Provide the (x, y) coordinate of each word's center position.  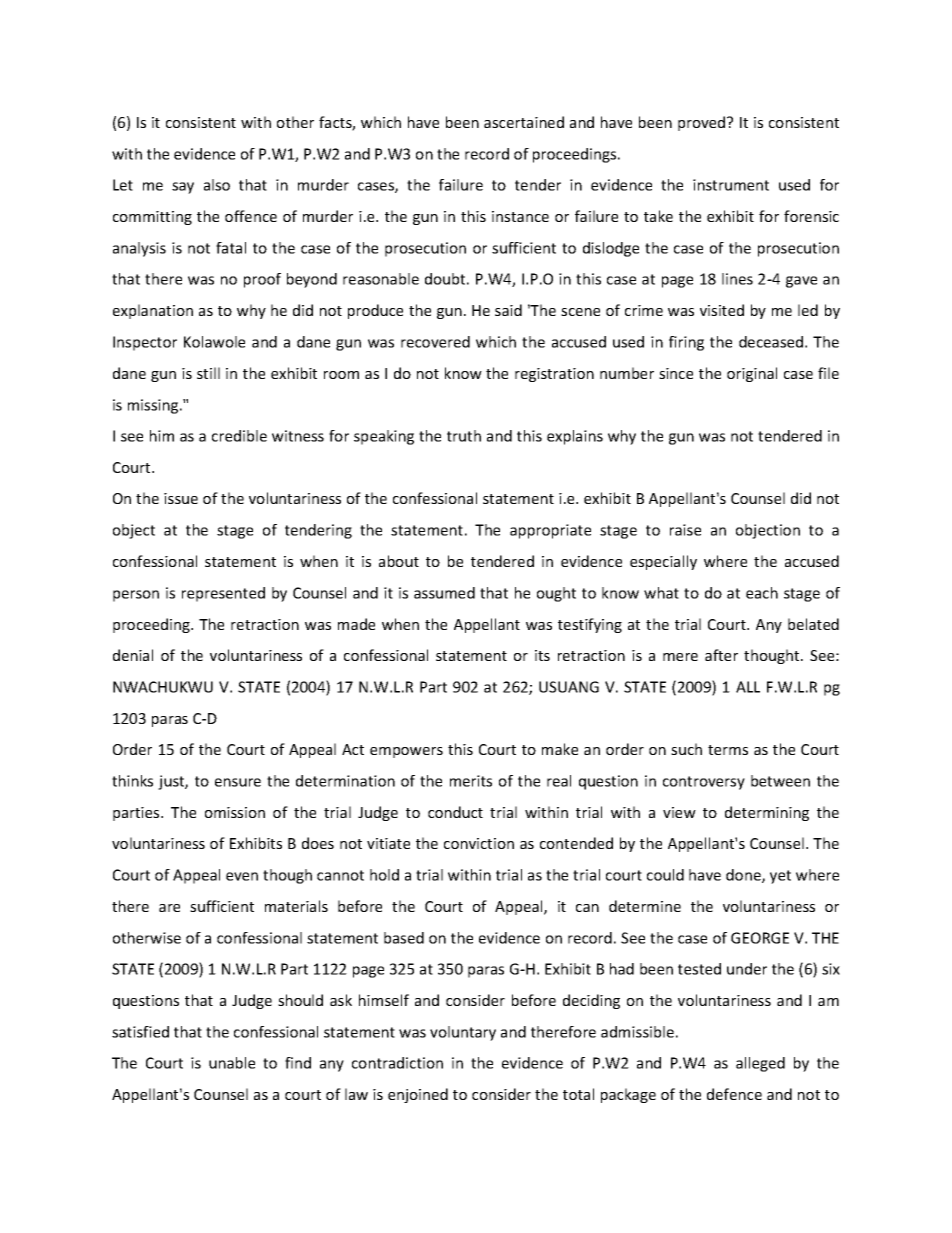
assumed (444, 593)
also (217, 185)
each (762, 593)
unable (232, 1063)
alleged (760, 1064)
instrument (731, 185)
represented (223, 594)
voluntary (463, 1033)
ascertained (524, 122)
